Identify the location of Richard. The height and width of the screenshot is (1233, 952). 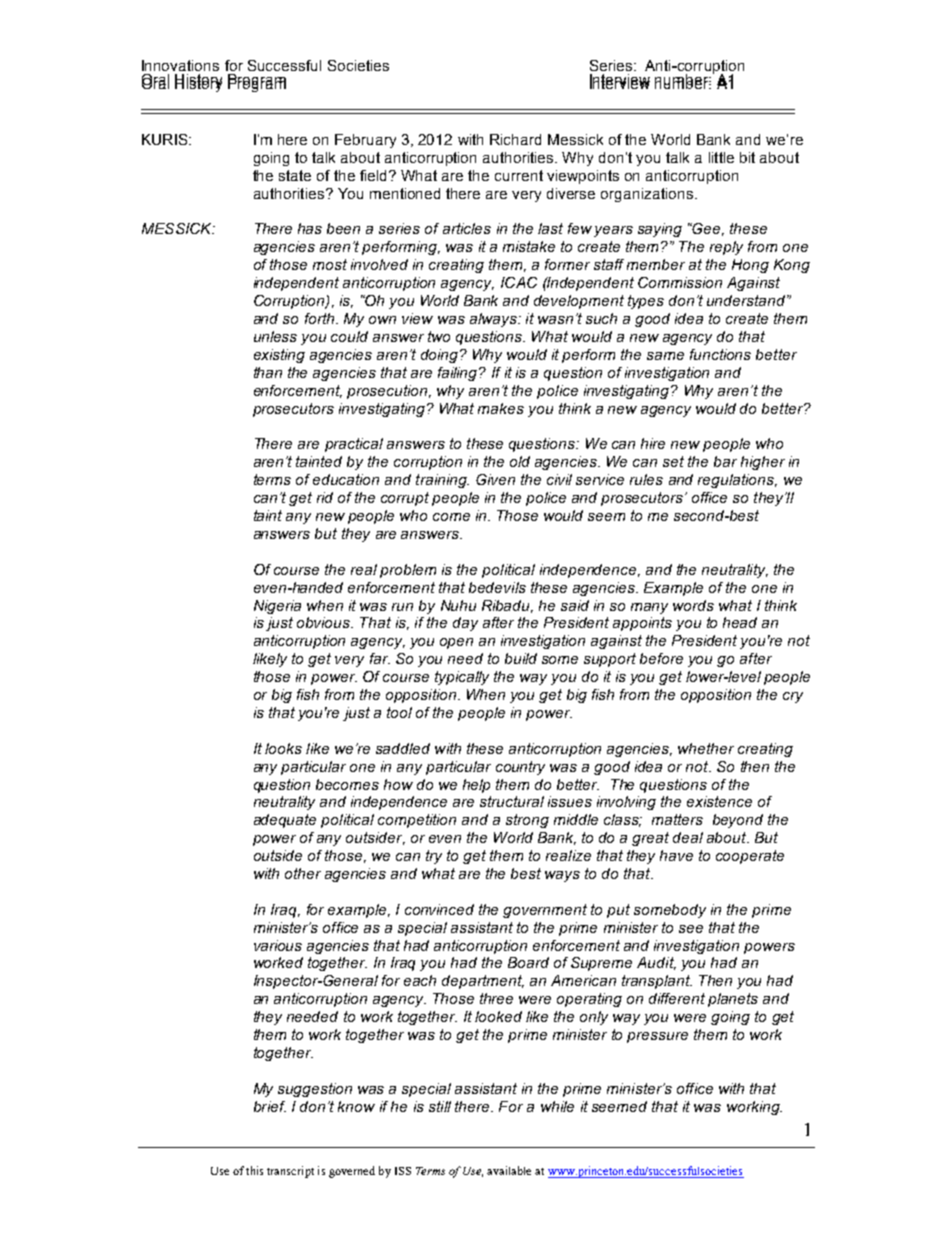
(515, 139).
